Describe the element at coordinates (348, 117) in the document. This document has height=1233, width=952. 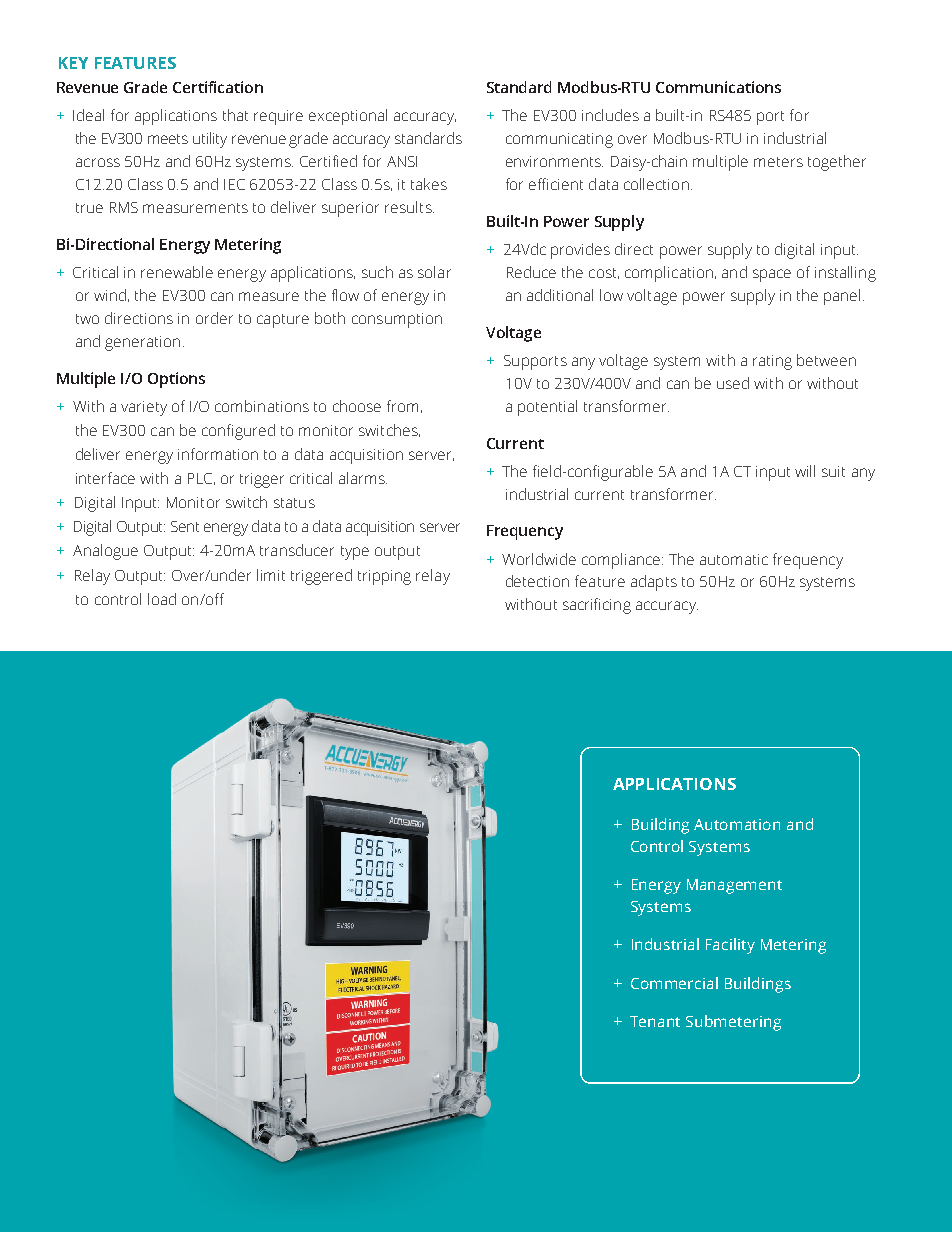
I see `exceptional` at that location.
